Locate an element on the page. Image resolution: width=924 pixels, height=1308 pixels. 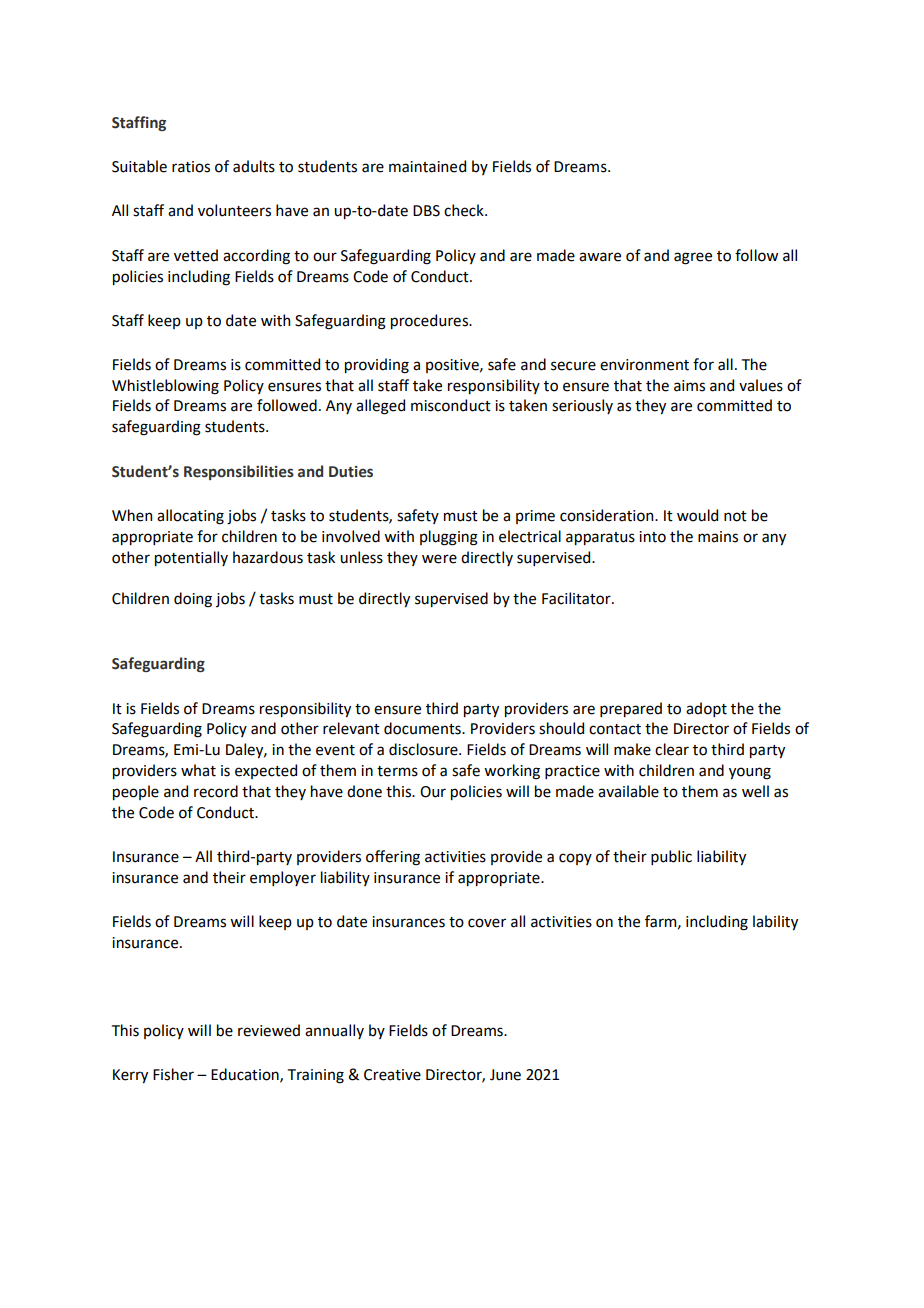
Responsibilities is located at coordinates (239, 472).
